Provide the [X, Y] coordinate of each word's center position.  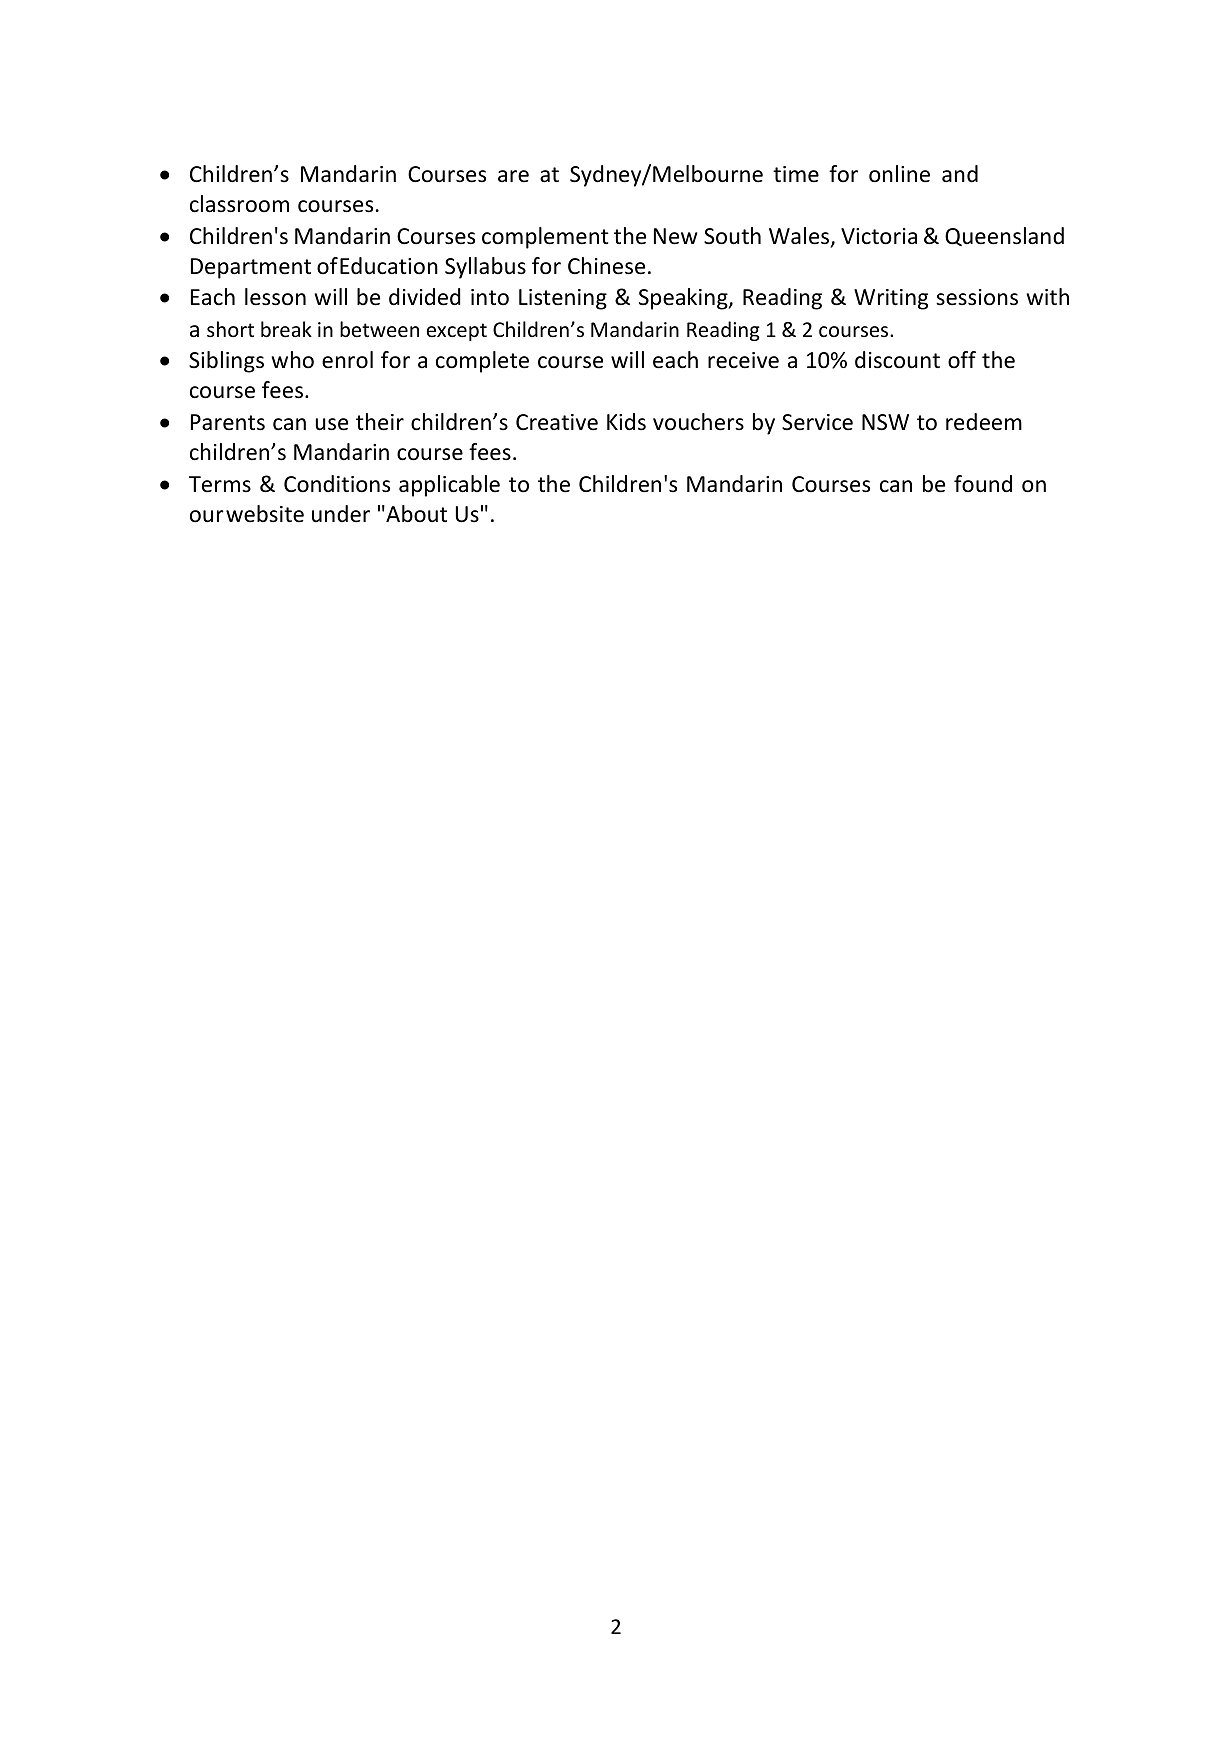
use [331, 424]
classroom [239, 204]
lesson [275, 297]
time [796, 174]
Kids [626, 422]
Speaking [684, 299]
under [341, 514]
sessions [977, 297]
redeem [984, 422]
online [899, 174]
